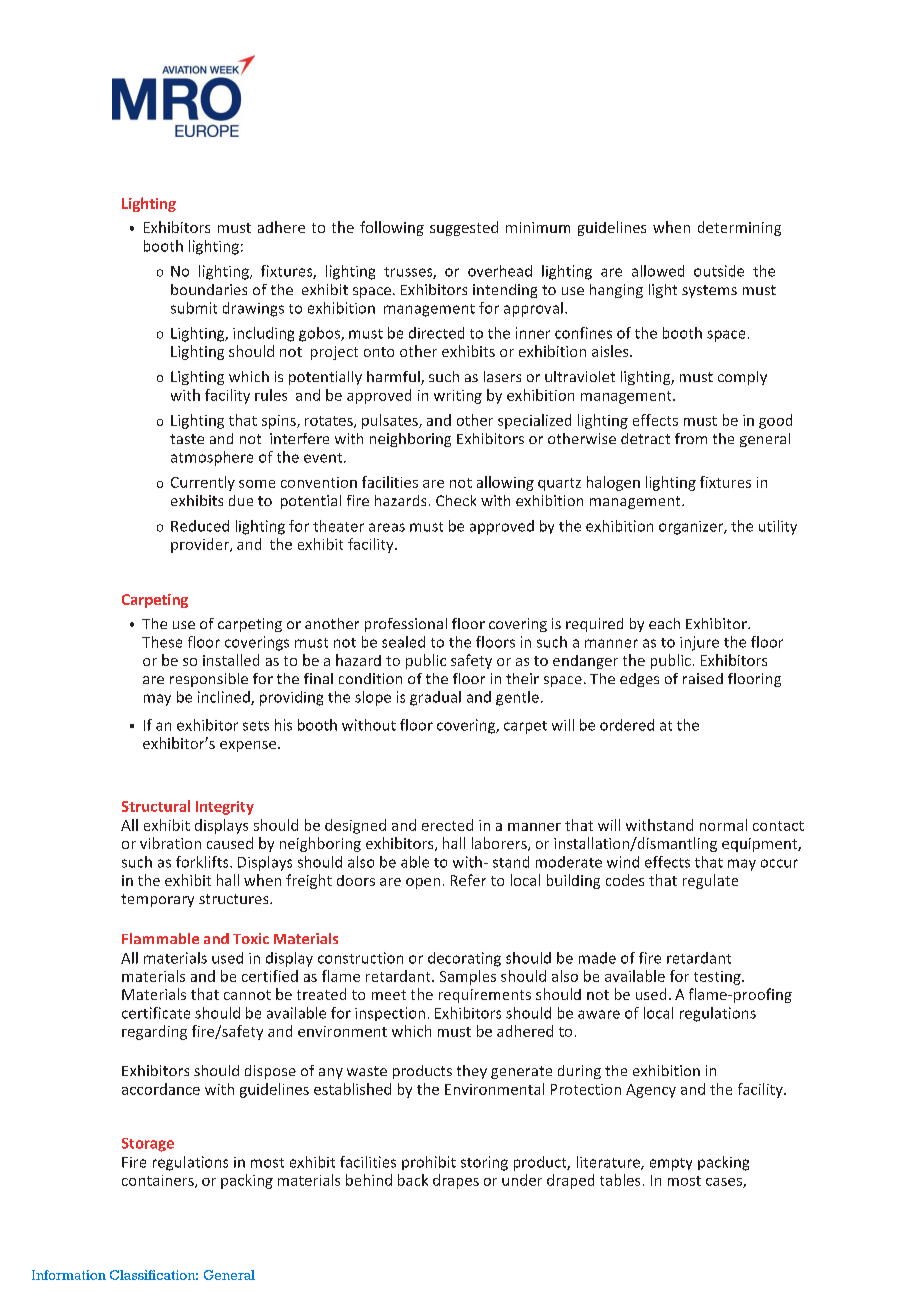 This screenshot has width=924, height=1308. I want to click on back, so click(413, 1180).
